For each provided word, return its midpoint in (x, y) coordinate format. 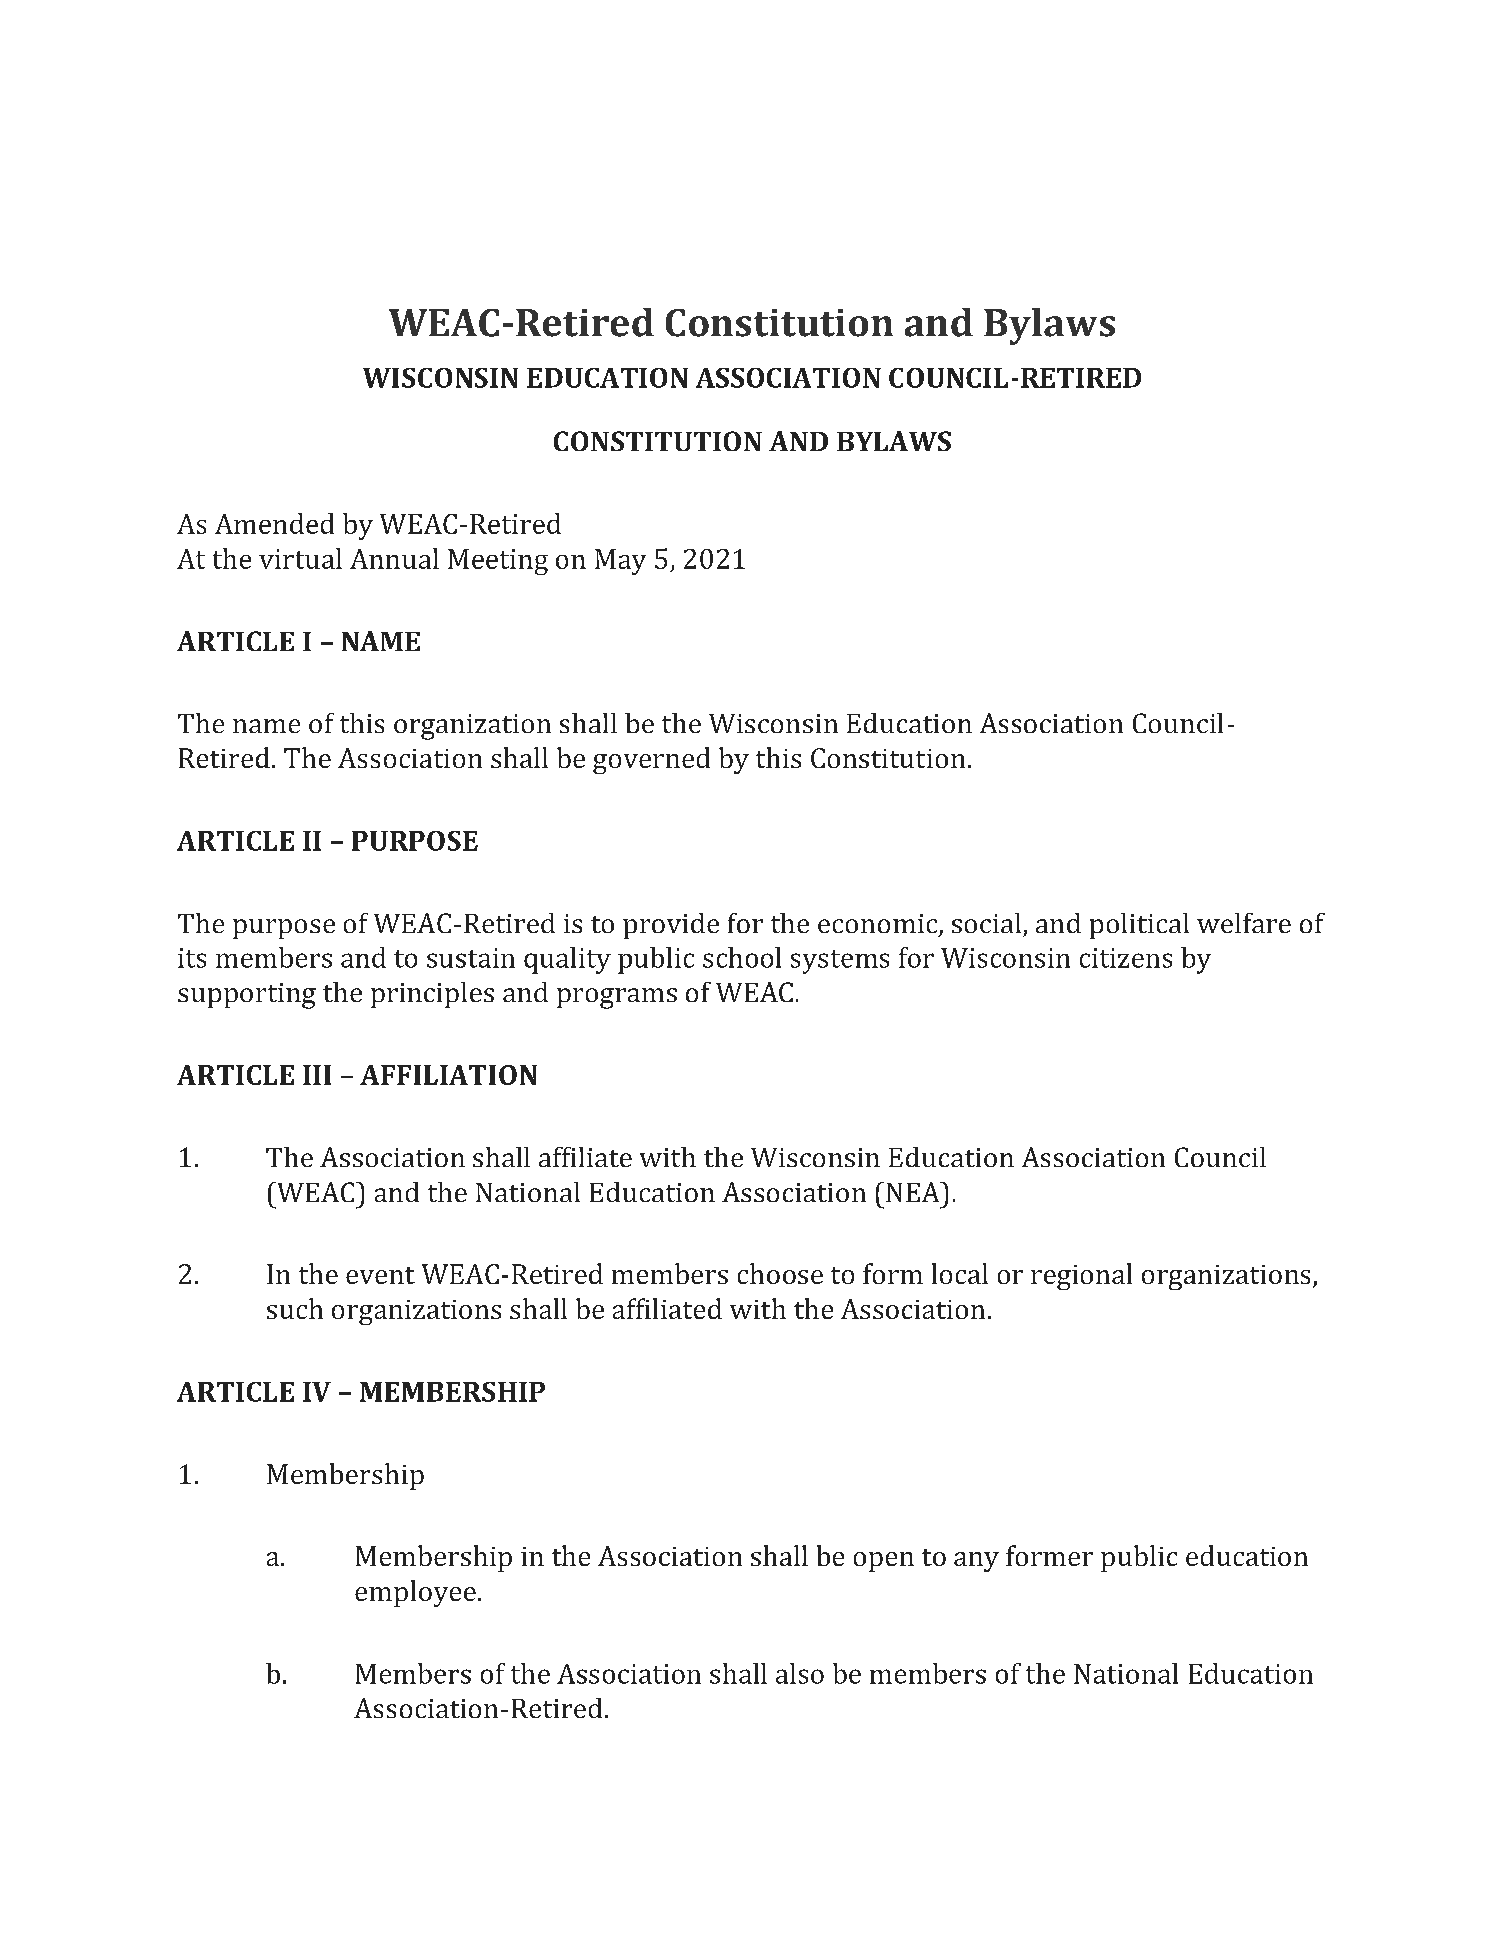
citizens (1126, 958)
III (317, 1075)
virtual (300, 558)
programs (617, 998)
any (976, 1562)
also (800, 1673)
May (620, 562)
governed (651, 760)
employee (415, 1593)
